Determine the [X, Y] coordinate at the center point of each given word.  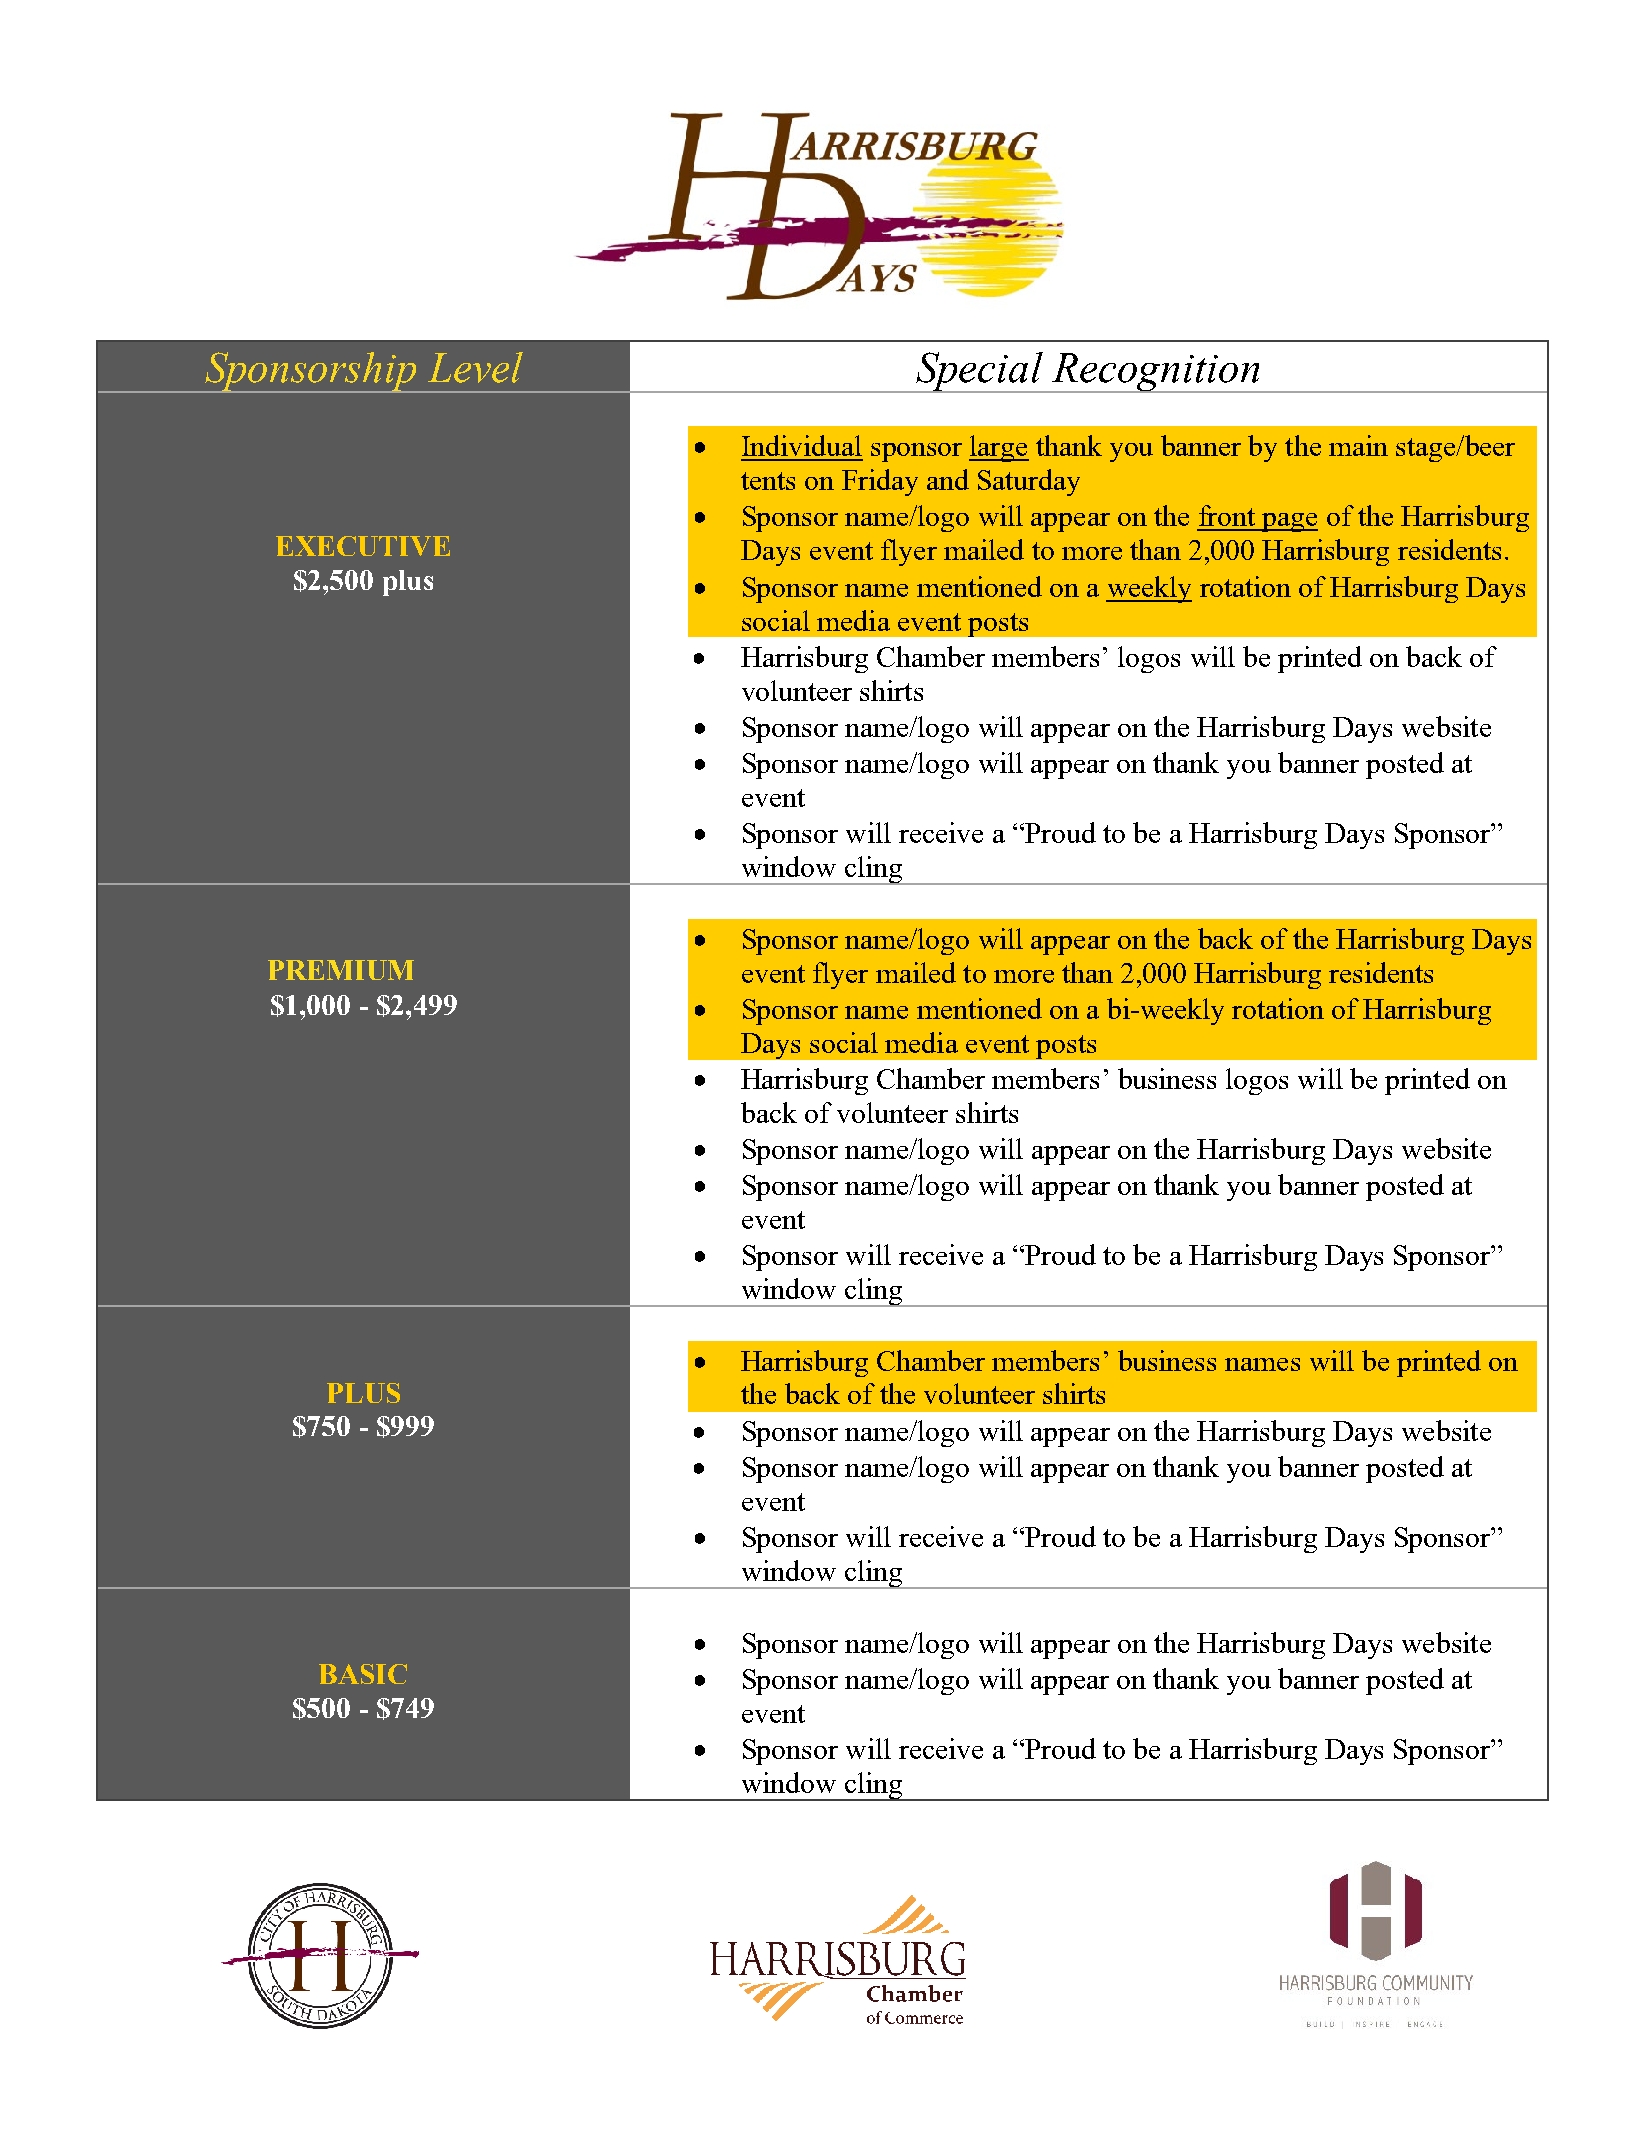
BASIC [363, 1674]
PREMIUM [341, 970]
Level [475, 367]
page [1289, 522]
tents [768, 481]
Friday [880, 482]
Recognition [1156, 373]
